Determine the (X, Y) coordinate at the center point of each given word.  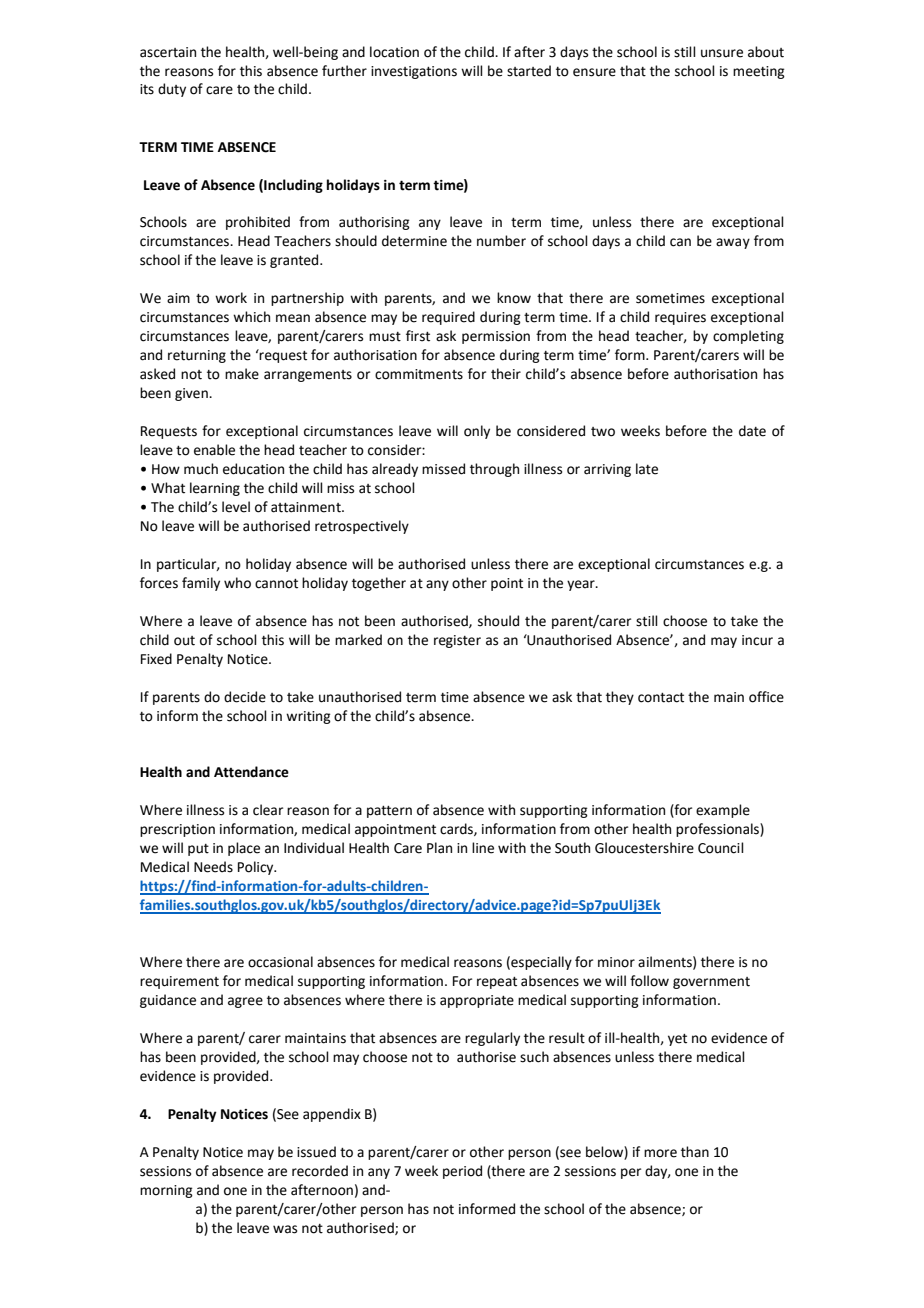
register (457, 641)
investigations (414, 72)
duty (172, 90)
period (462, 1172)
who (237, 583)
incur (757, 640)
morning (166, 1191)
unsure (722, 53)
